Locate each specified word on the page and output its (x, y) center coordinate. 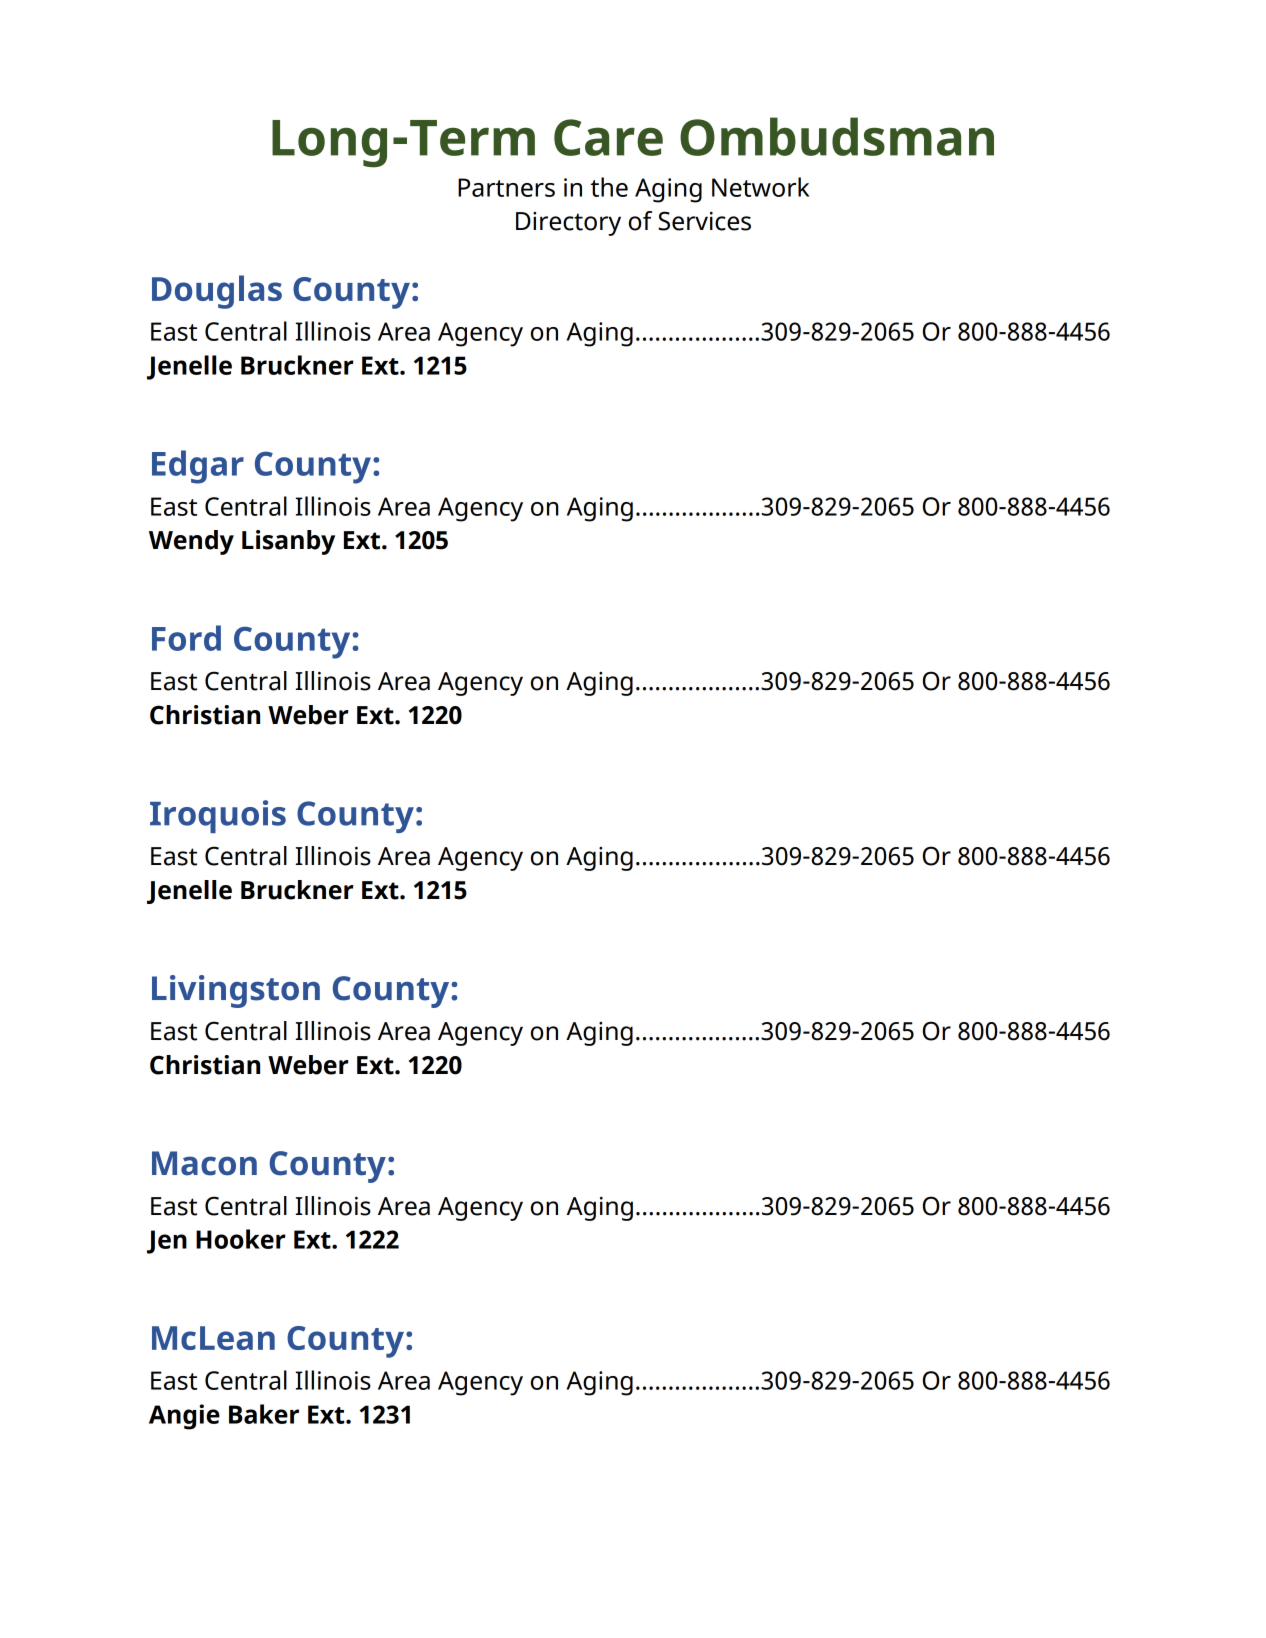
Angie (184, 1417)
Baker (264, 1414)
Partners (506, 187)
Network (760, 187)
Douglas (217, 292)
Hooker (241, 1239)
